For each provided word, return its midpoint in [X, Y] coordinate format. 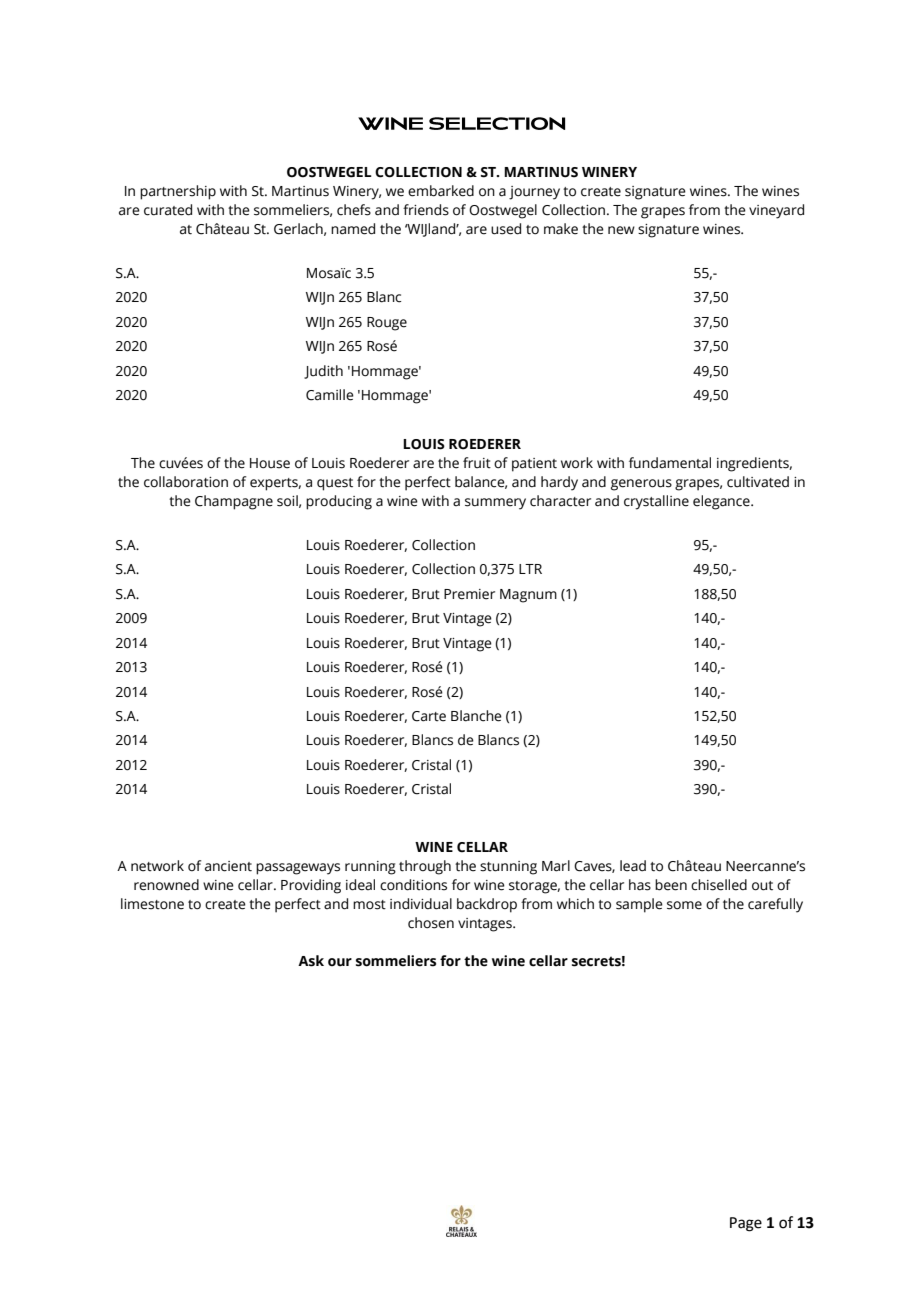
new [621, 230]
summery [495, 504]
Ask [311, 961]
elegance [722, 502]
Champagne [234, 502]
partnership [178, 192]
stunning [508, 868]
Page [746, 1224]
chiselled [719, 885]
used [506, 229]
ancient [228, 866]
